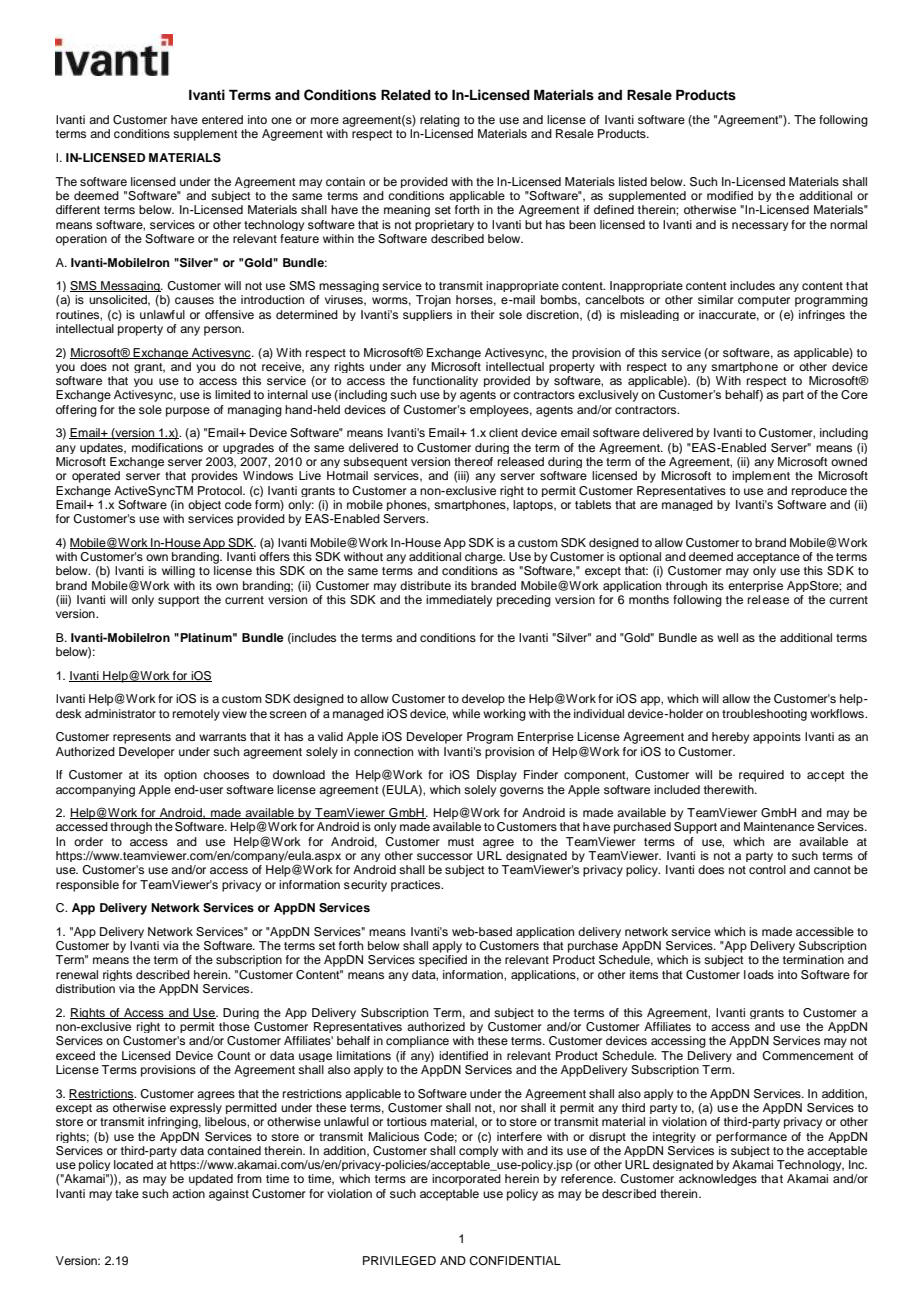  What do you see at coordinates (234, 1026) in the image?
I see `those` at bounding box center [234, 1026].
